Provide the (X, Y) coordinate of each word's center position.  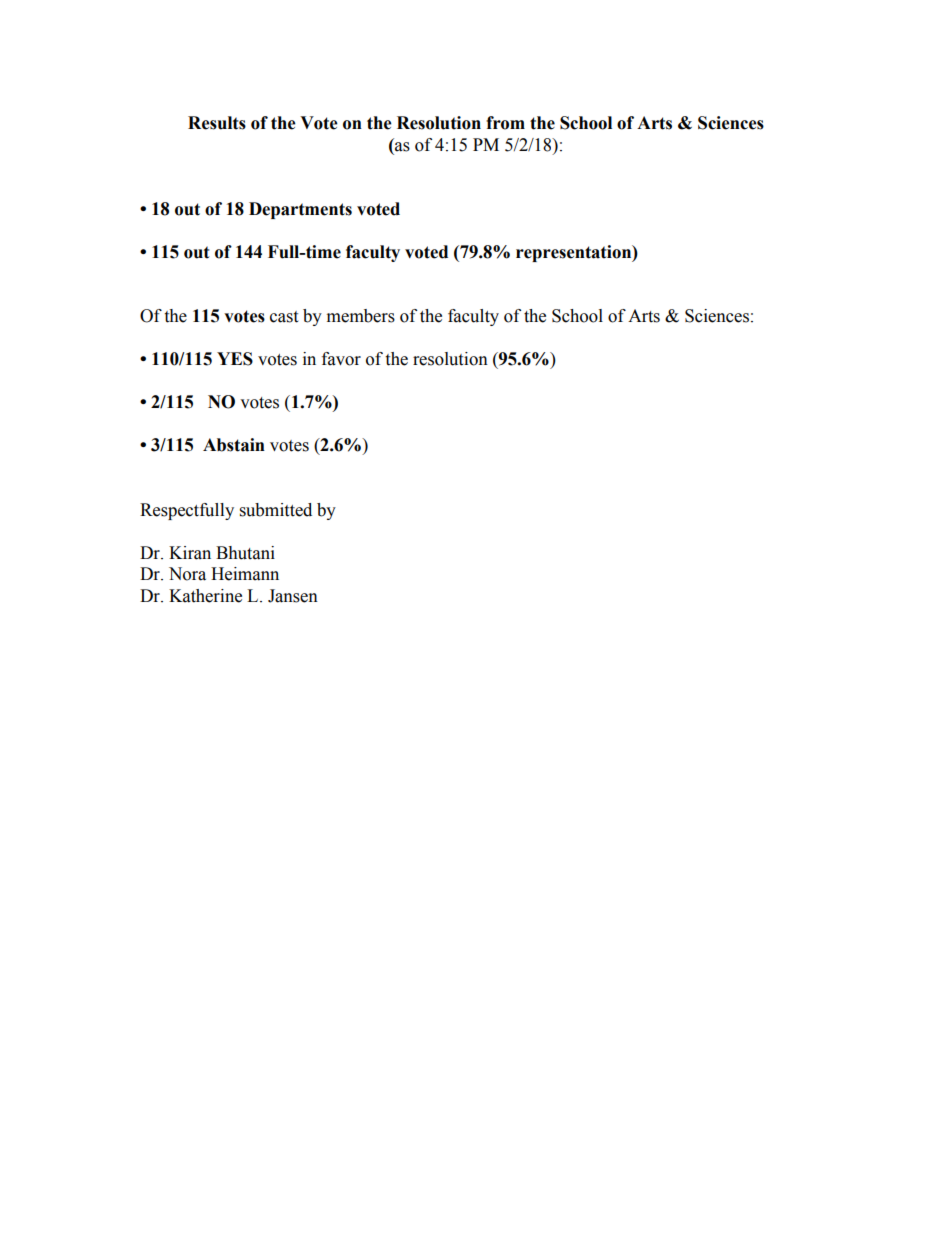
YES (235, 359)
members (361, 316)
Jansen (293, 596)
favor (341, 359)
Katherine (205, 596)
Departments (300, 210)
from (505, 123)
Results (217, 123)
